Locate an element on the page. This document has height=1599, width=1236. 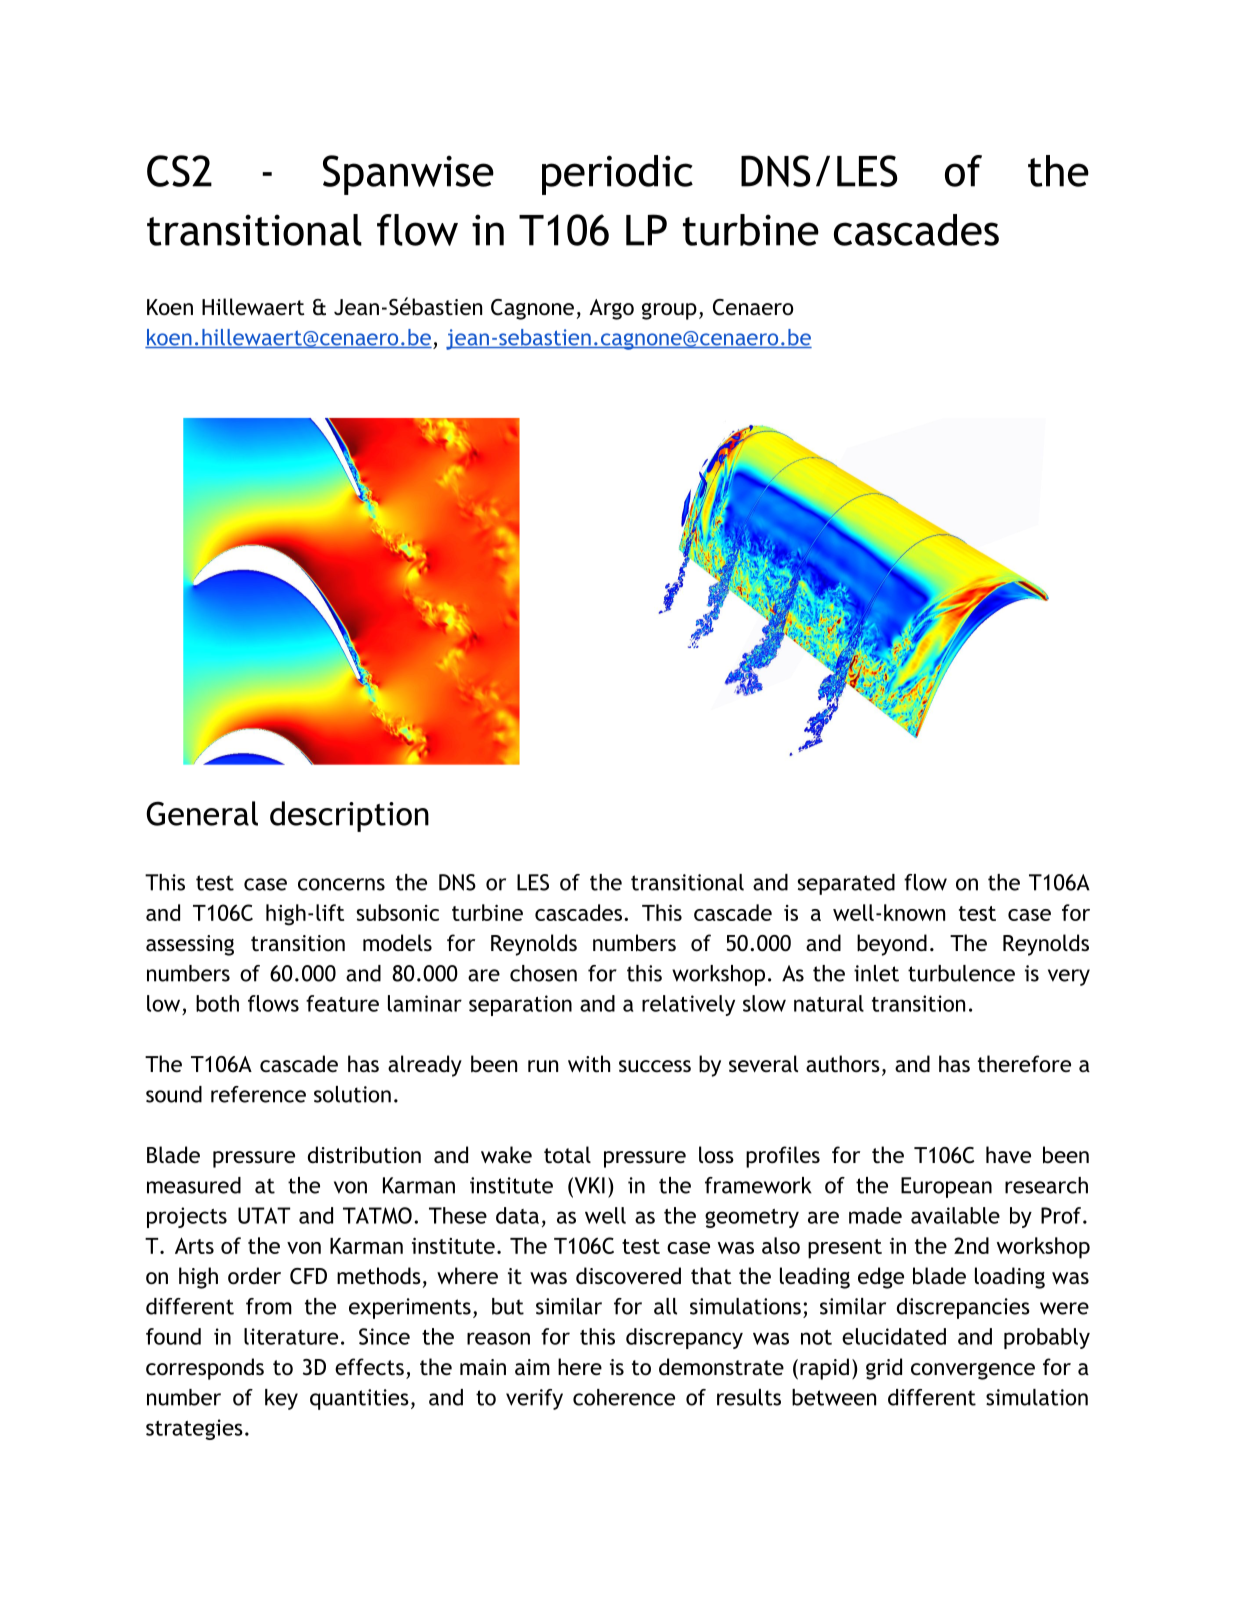
convergence is located at coordinates (973, 1371).
